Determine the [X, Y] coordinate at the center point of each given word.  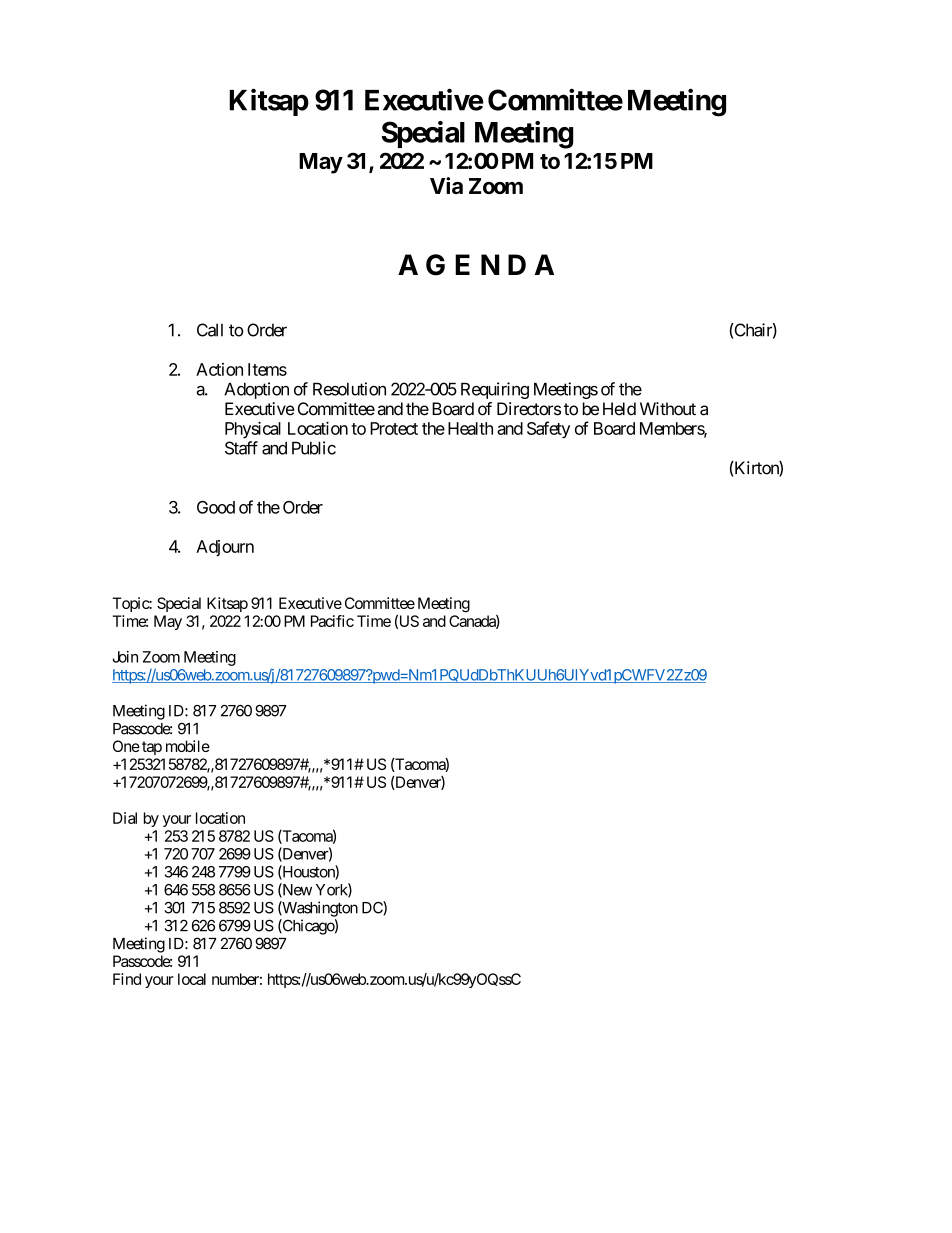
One [126, 746]
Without [668, 409]
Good [216, 507]
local [192, 979]
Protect [394, 428]
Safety [548, 430]
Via [446, 185]
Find [127, 979]
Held [619, 409]
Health [470, 428]
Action [219, 369]
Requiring [495, 390]
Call [210, 330]
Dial [125, 818]
